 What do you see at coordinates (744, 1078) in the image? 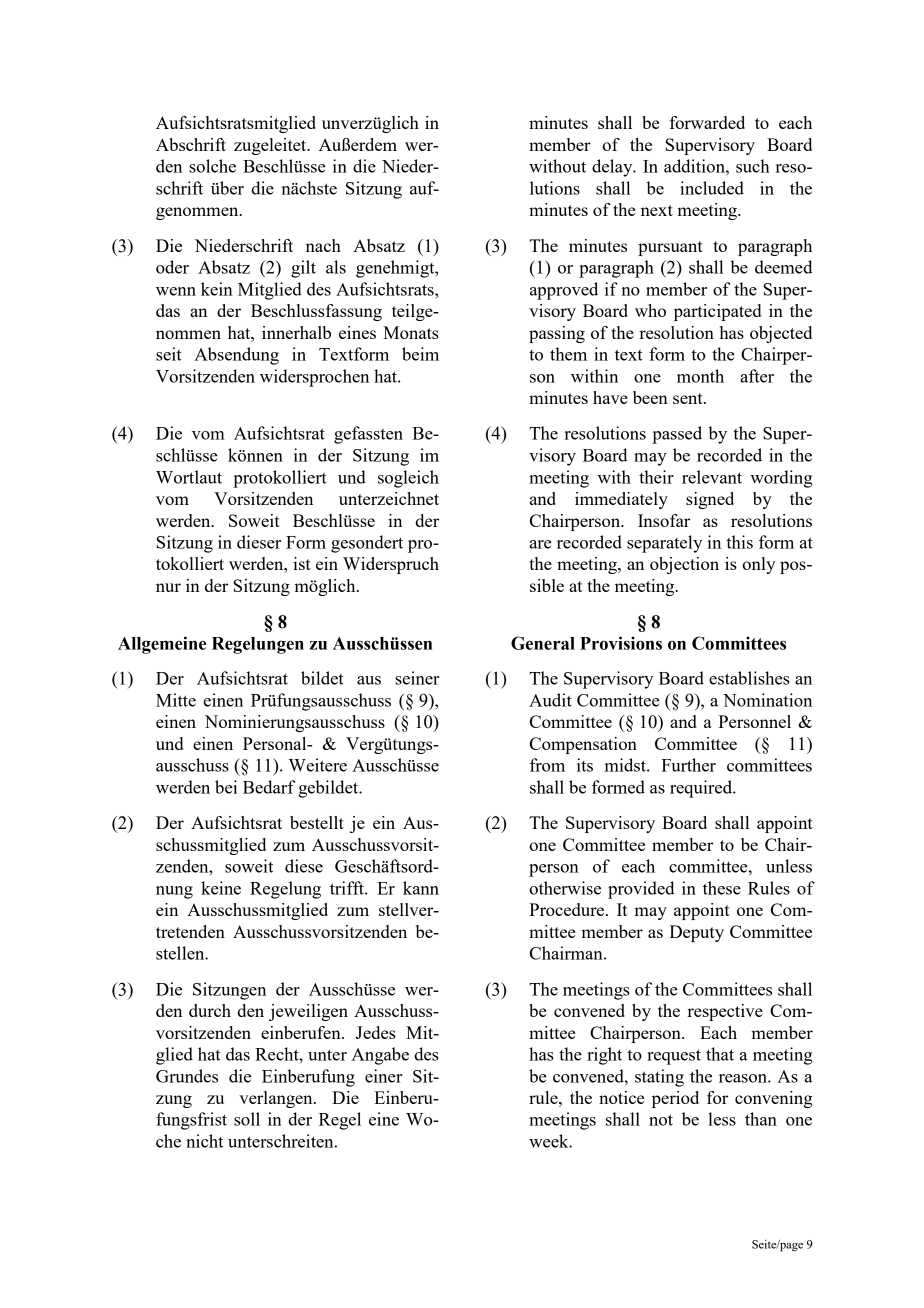
I see `reason` at bounding box center [744, 1078].
